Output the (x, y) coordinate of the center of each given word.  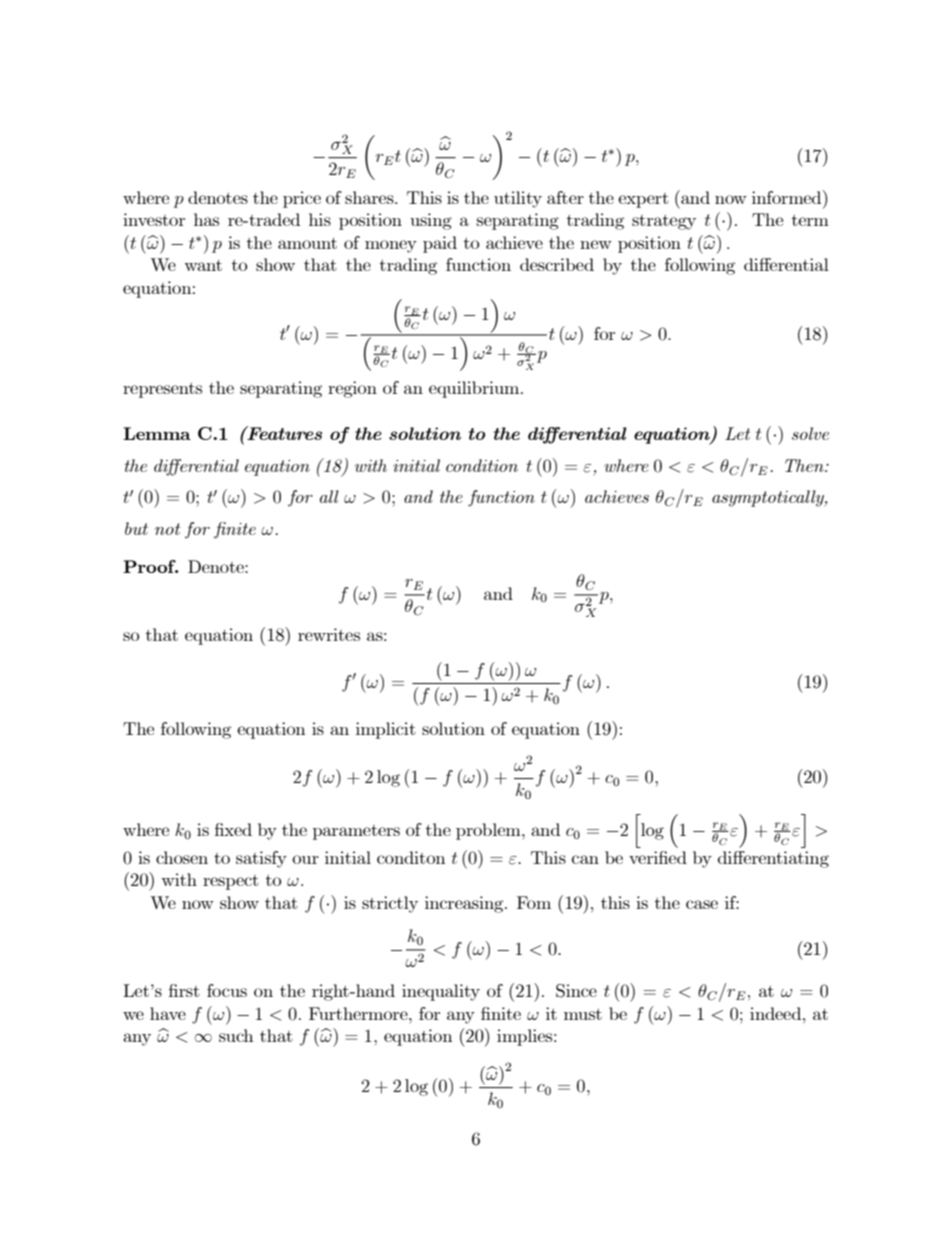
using (431, 221)
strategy (664, 222)
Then (805, 465)
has (206, 219)
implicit (386, 730)
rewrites (329, 634)
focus (227, 990)
